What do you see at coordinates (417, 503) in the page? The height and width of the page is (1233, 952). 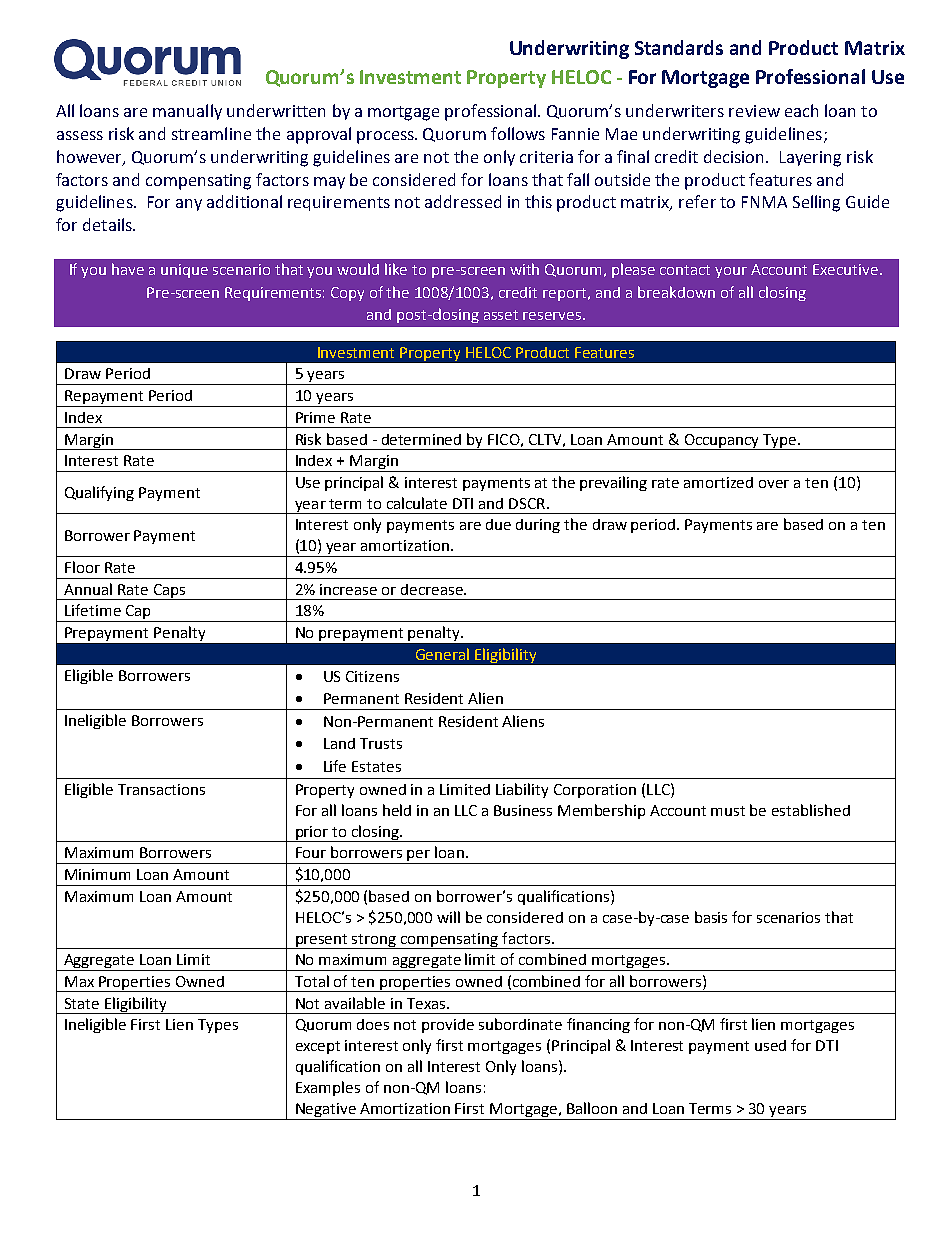 I see `calculate` at bounding box center [417, 503].
